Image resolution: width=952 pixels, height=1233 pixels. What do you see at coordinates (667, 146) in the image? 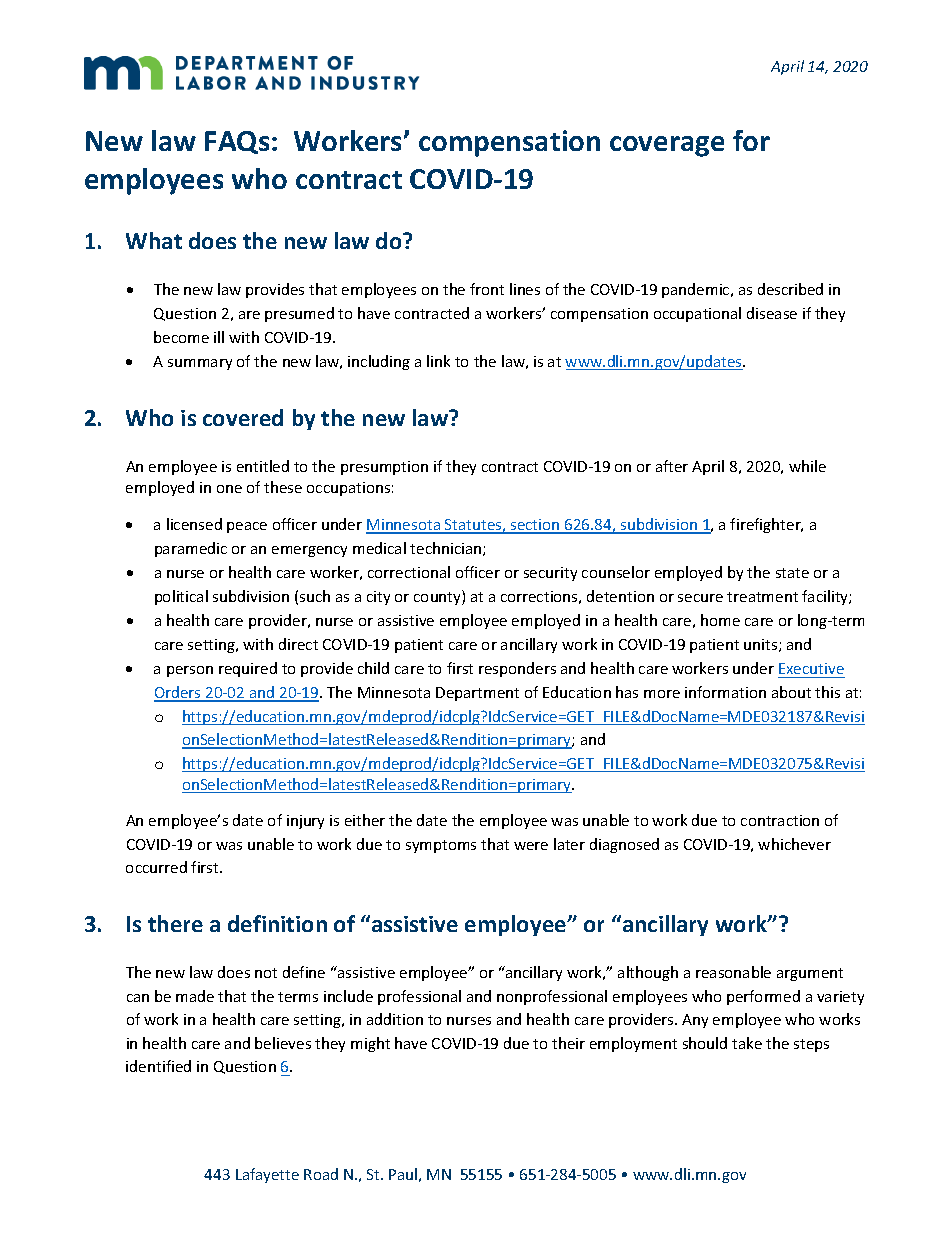
I see `coverage` at bounding box center [667, 146].
